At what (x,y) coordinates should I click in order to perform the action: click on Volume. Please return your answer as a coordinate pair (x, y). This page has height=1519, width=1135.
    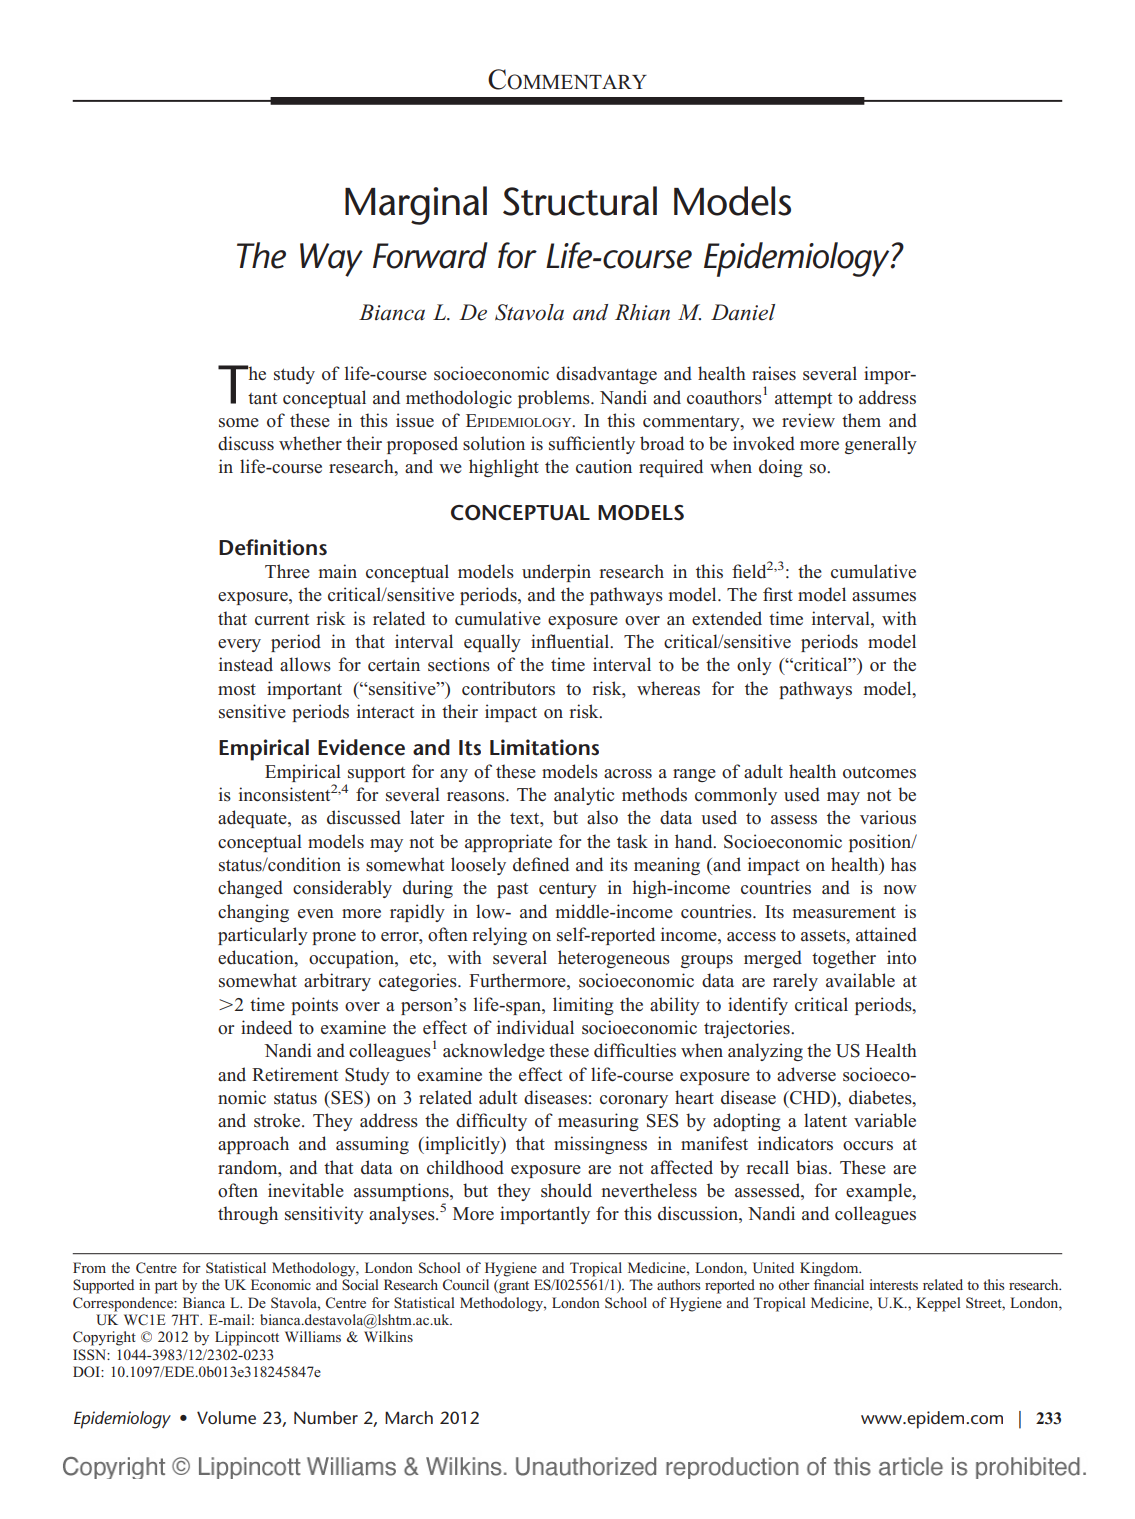
    Looking at the image, I should click on (226, 1417).
